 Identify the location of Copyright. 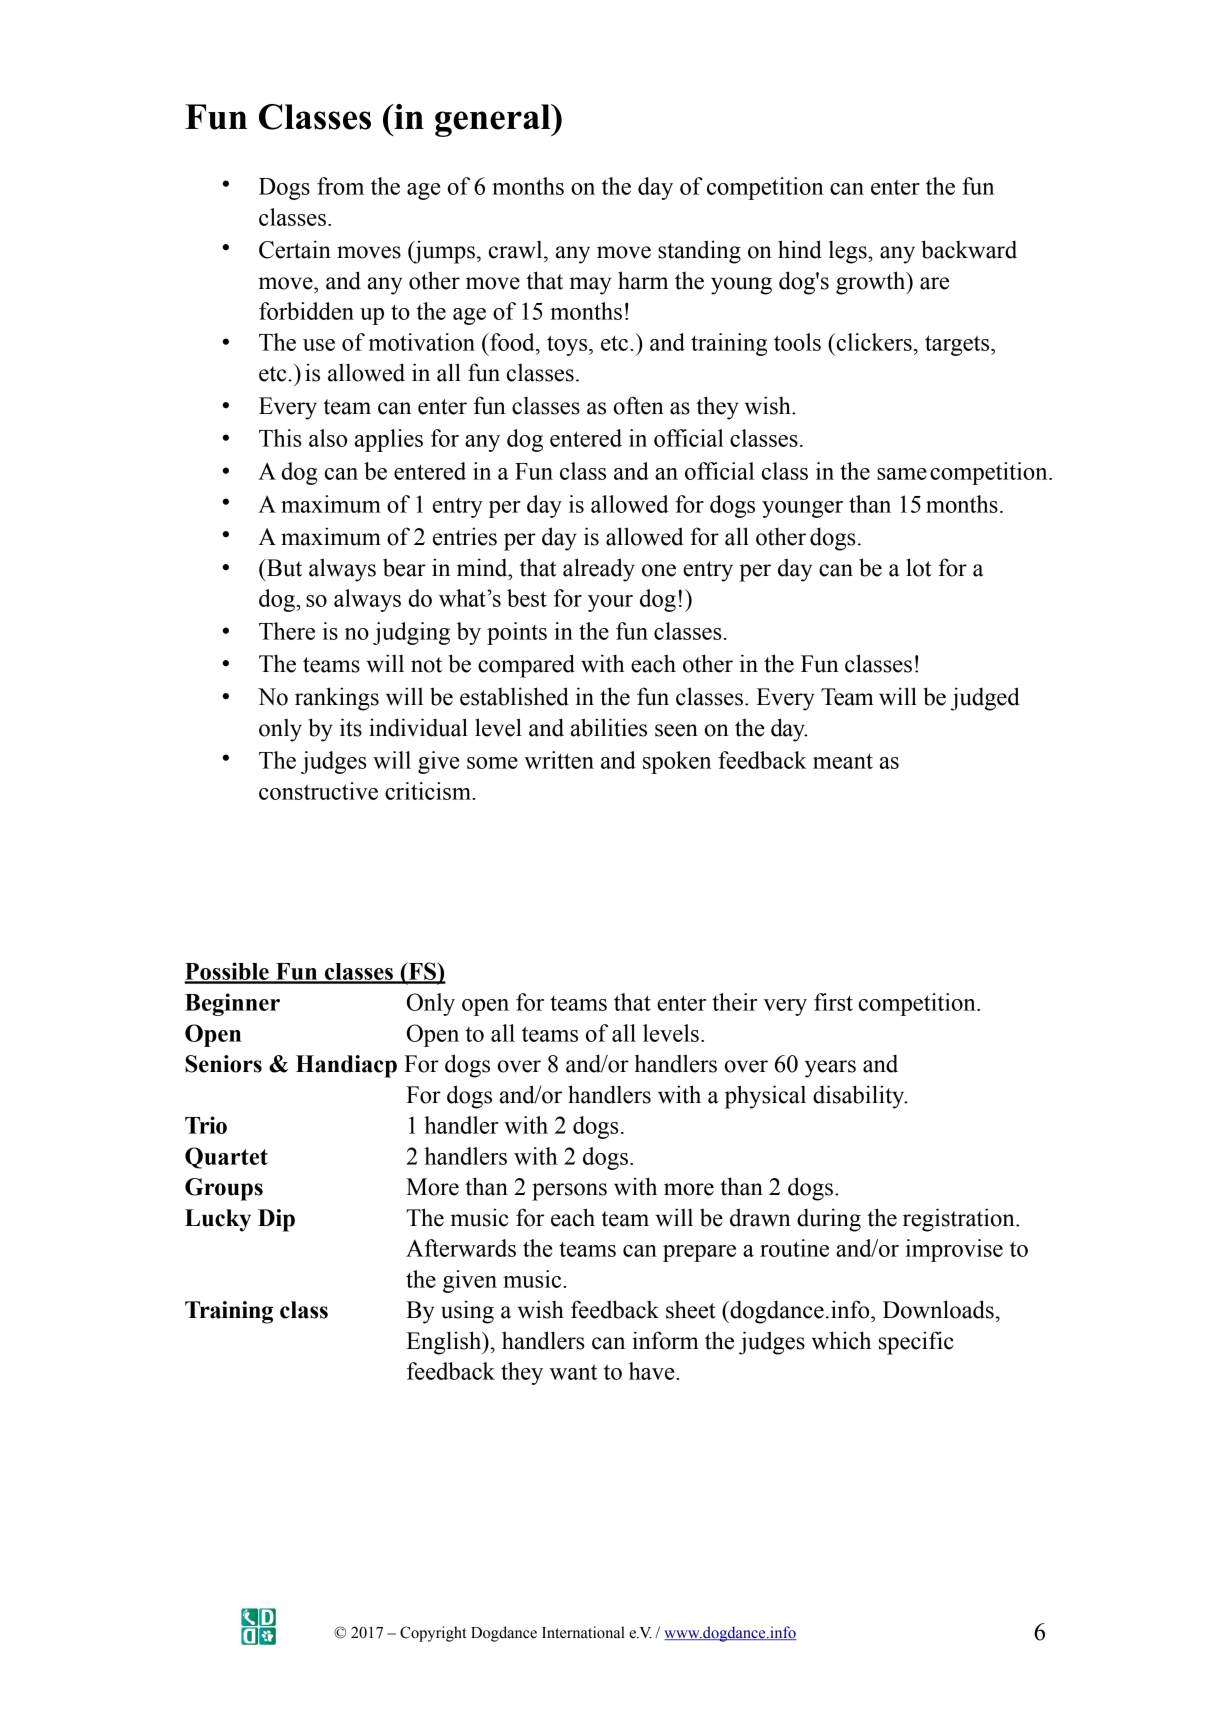
(433, 1634).
